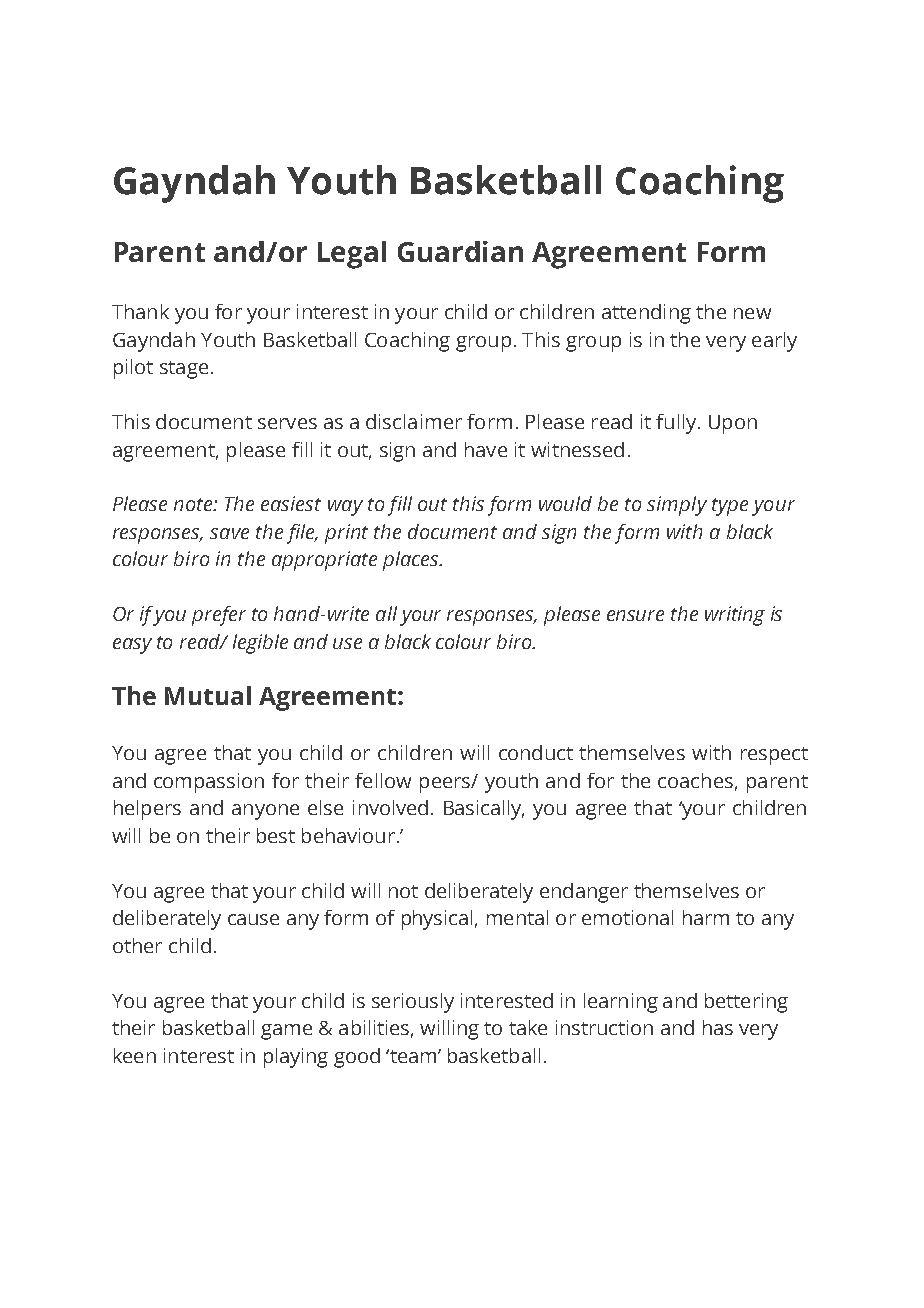 The height and width of the screenshot is (1308, 924). What do you see at coordinates (718, 1027) in the screenshot?
I see `has` at bounding box center [718, 1027].
